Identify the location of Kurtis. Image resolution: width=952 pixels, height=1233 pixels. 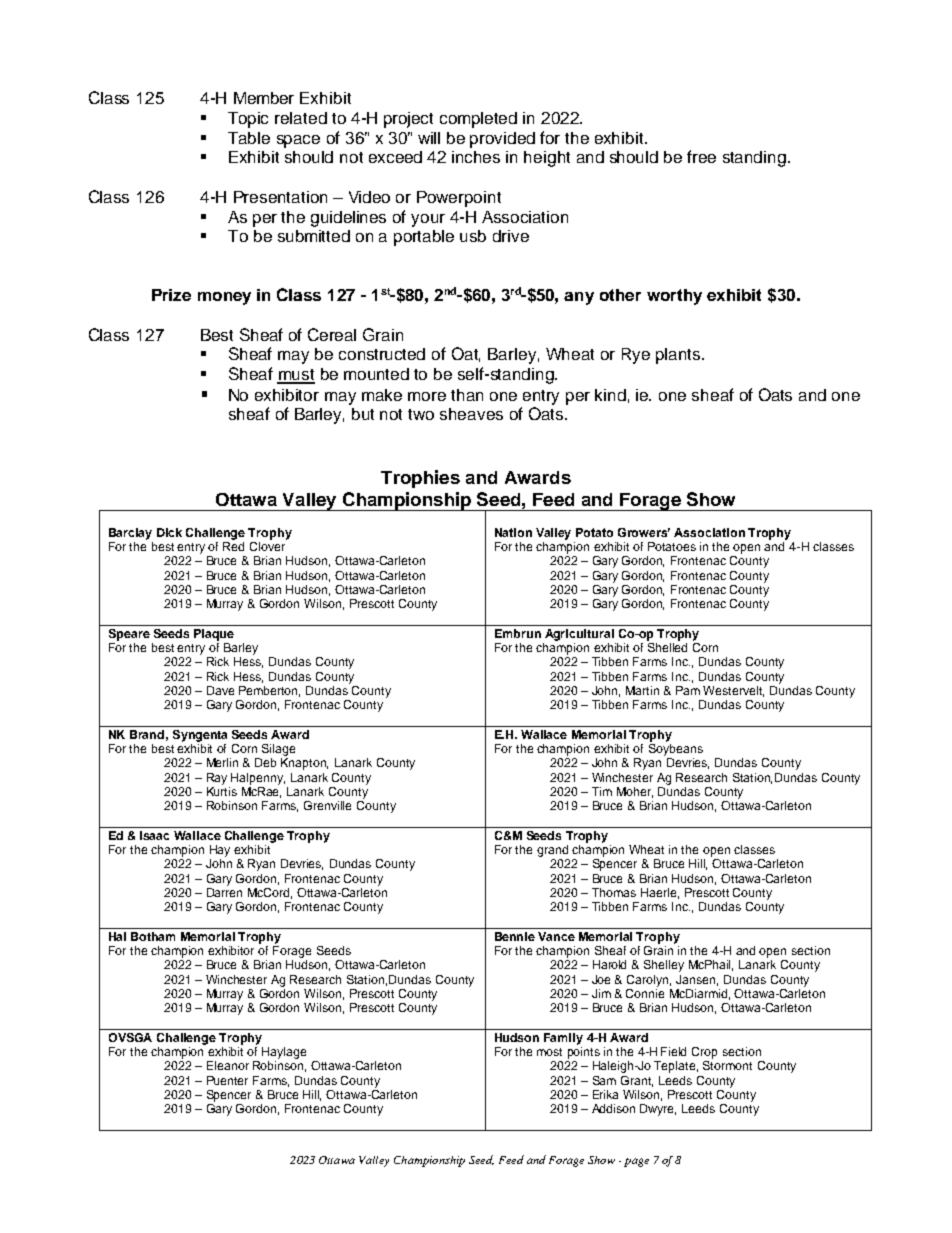
(222, 791).
